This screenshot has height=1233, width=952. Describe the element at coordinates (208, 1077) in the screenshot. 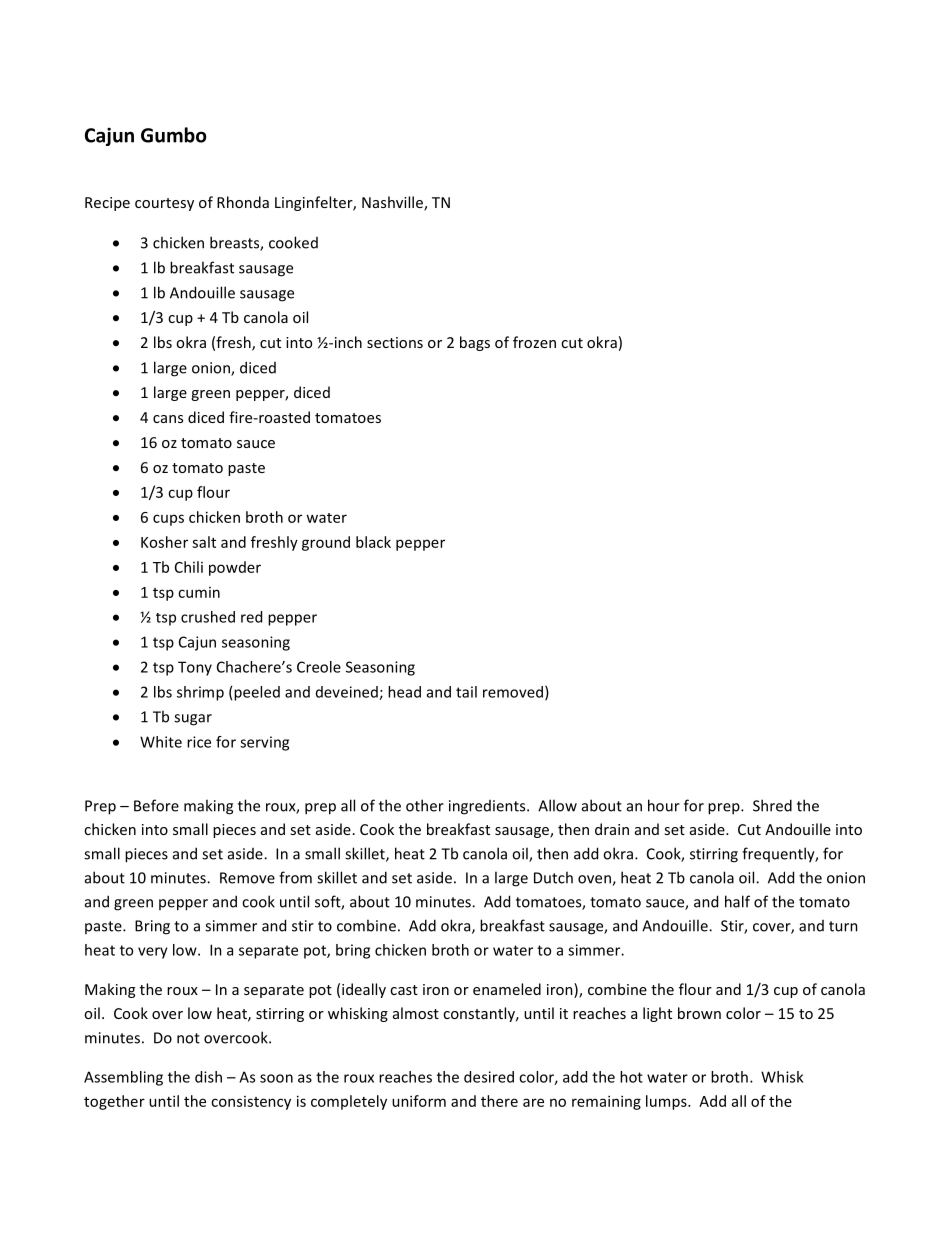

I see `dish` at that location.
